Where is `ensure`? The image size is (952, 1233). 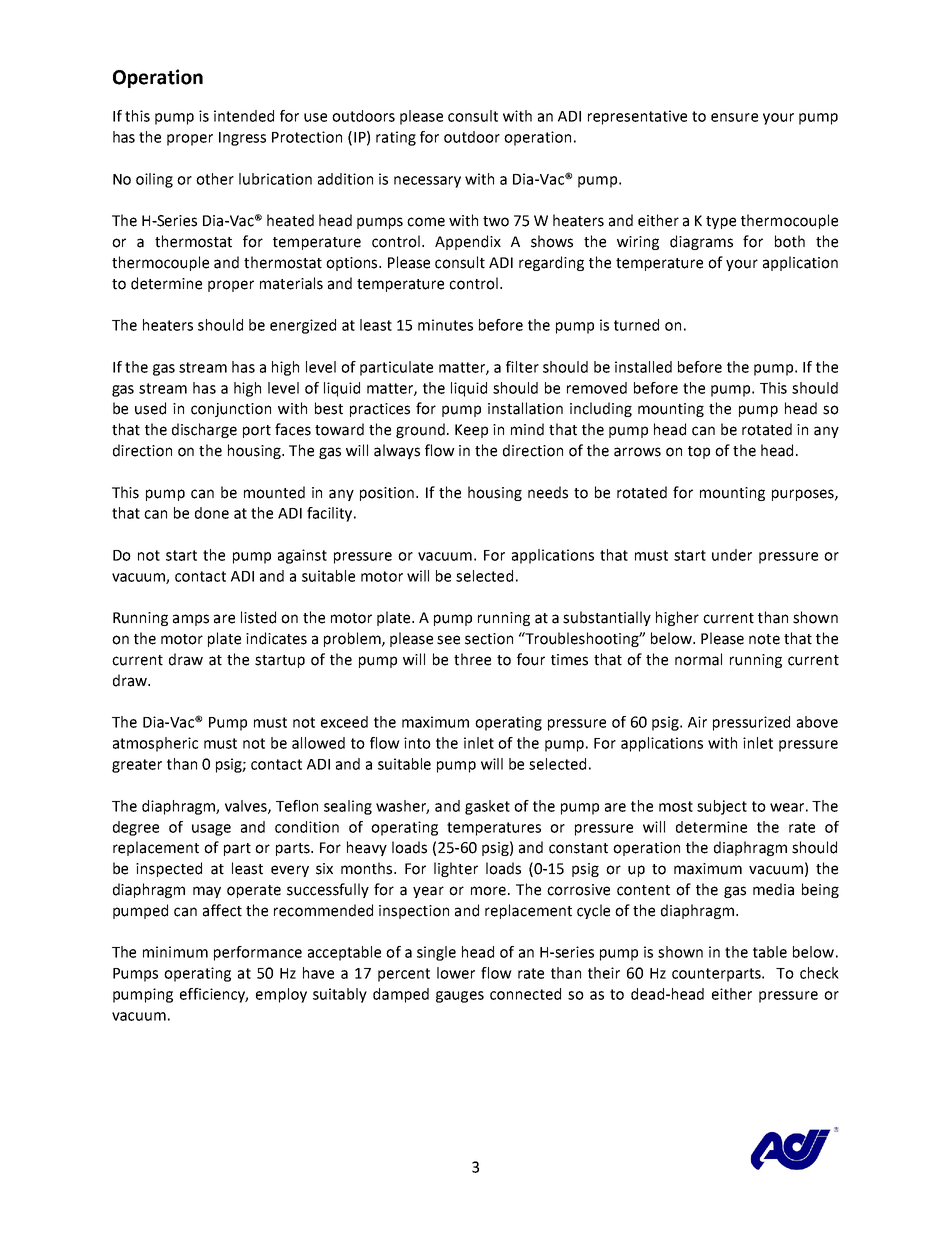 ensure is located at coordinates (734, 117).
